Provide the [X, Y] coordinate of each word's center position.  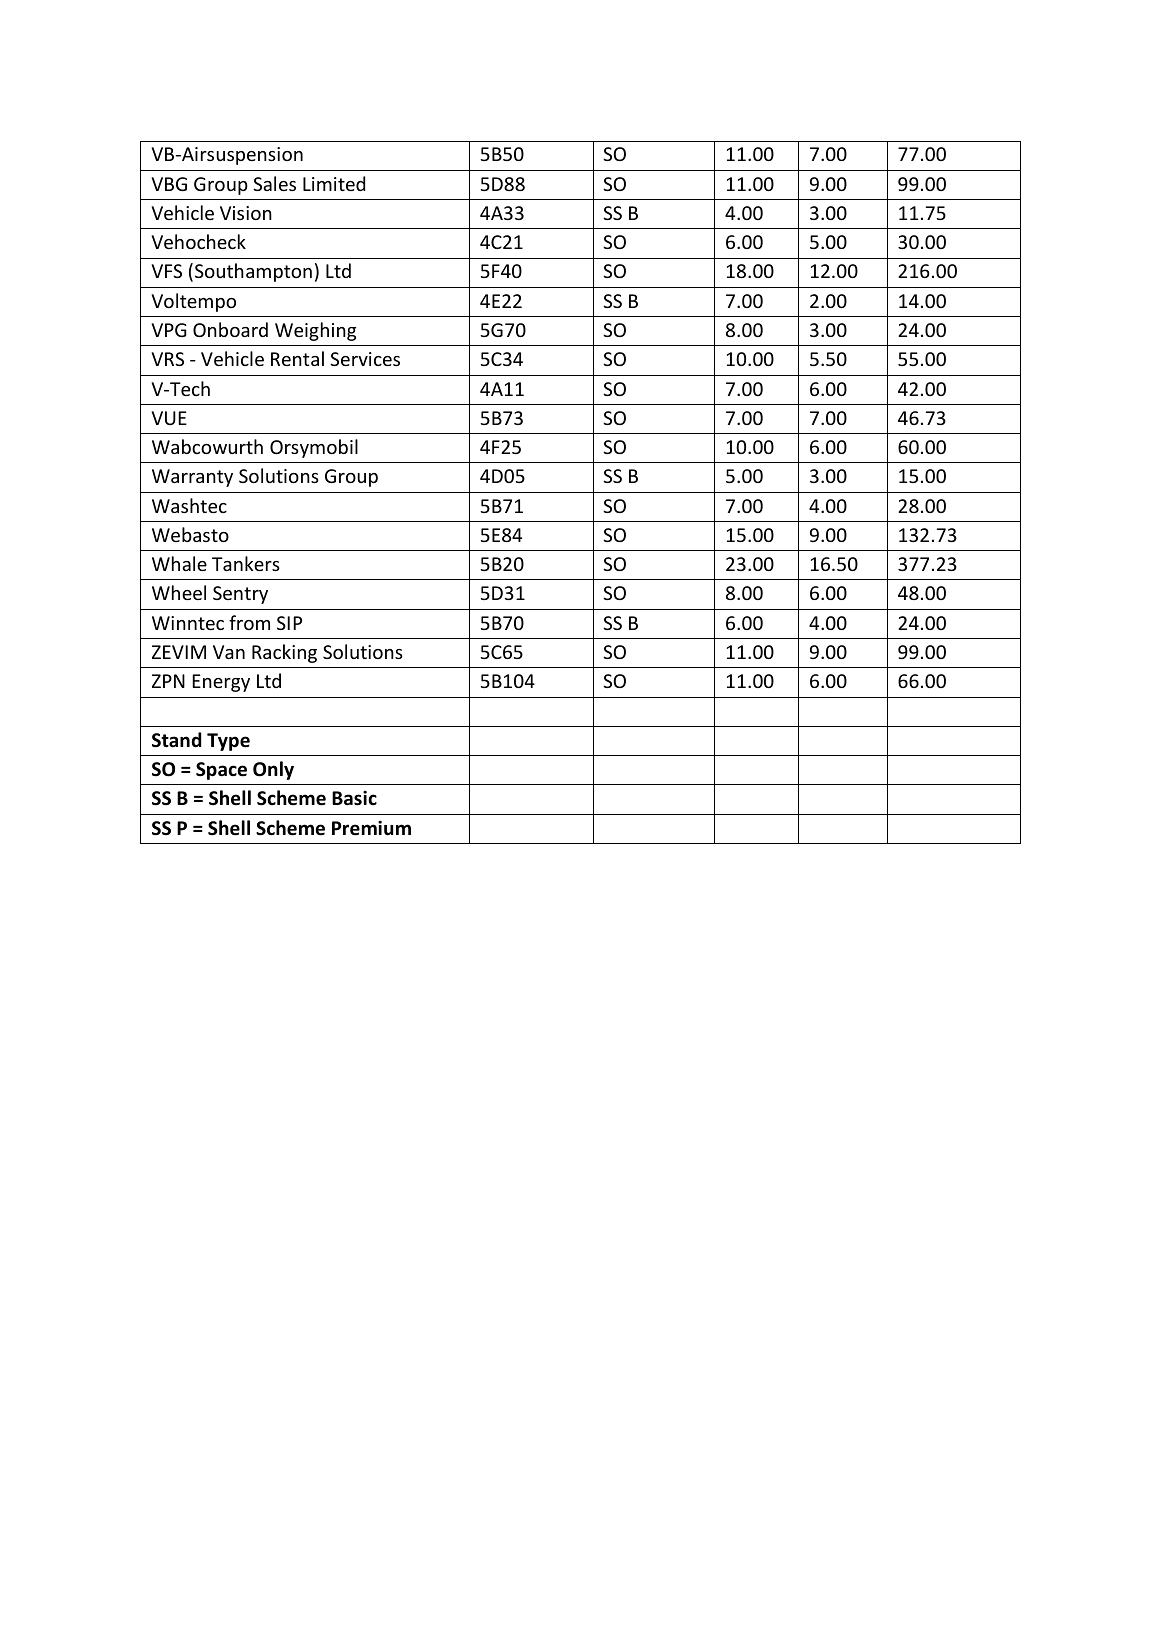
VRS [167, 359]
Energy [221, 683]
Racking [284, 653]
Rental [297, 358]
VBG [169, 184]
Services [365, 359]
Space [221, 771]
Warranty [192, 478]
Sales [274, 183]
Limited [334, 183]
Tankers [246, 563]
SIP [289, 623]
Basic [354, 798]
